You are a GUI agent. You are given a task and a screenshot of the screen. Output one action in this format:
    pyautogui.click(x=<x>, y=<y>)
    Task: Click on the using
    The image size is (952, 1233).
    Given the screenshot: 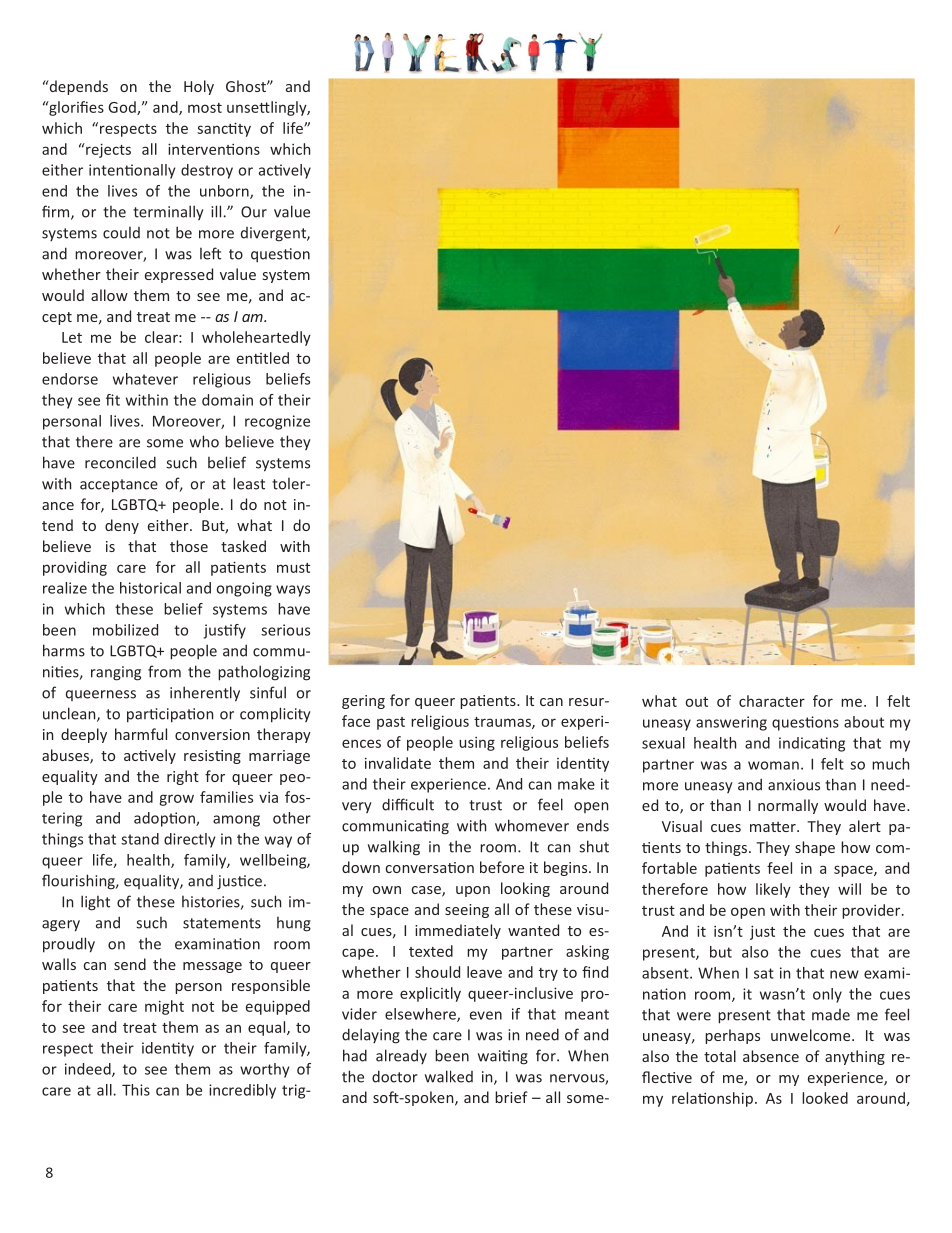 What is the action you would take?
    pyautogui.click(x=477, y=744)
